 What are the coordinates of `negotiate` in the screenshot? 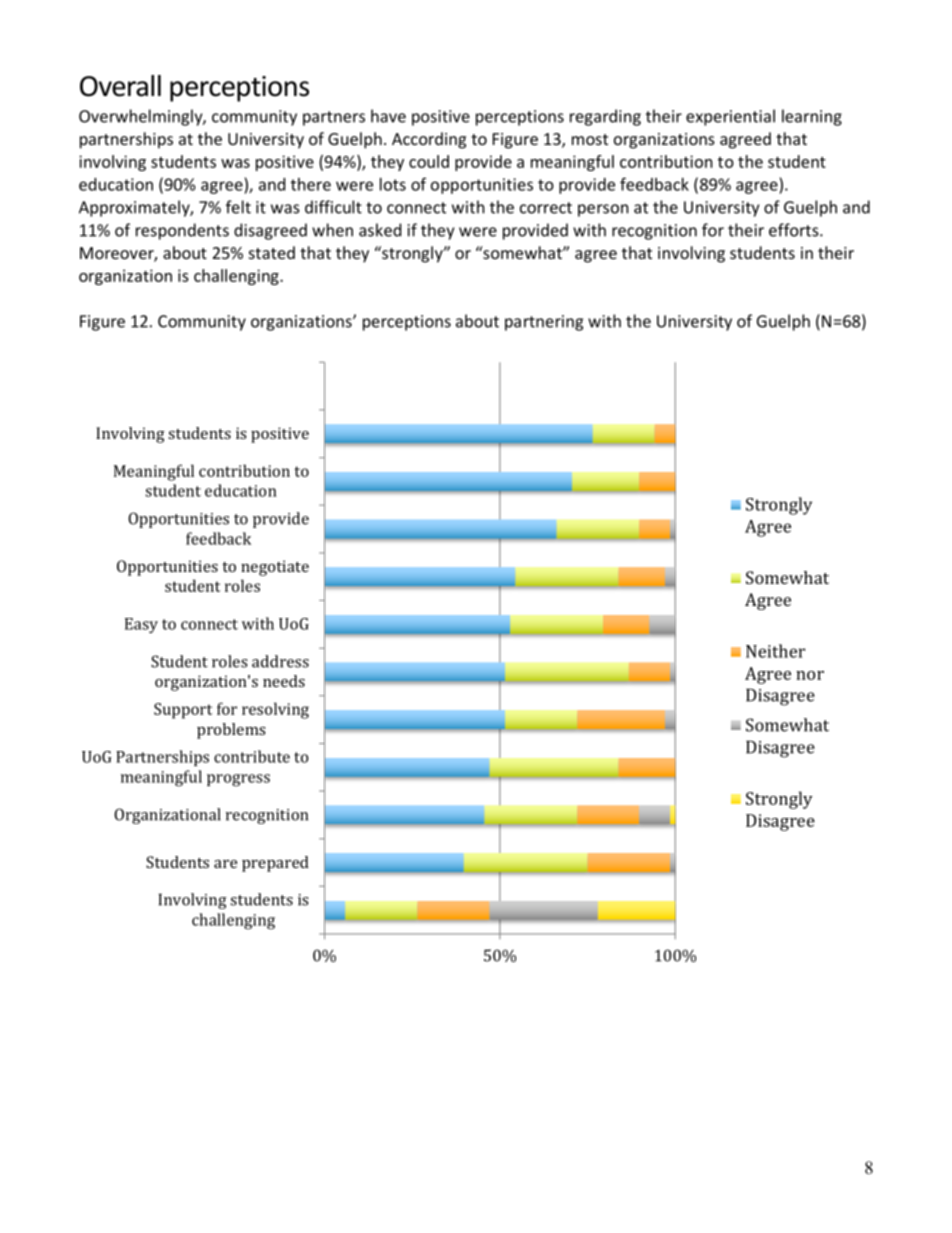 It's located at (275, 568).
